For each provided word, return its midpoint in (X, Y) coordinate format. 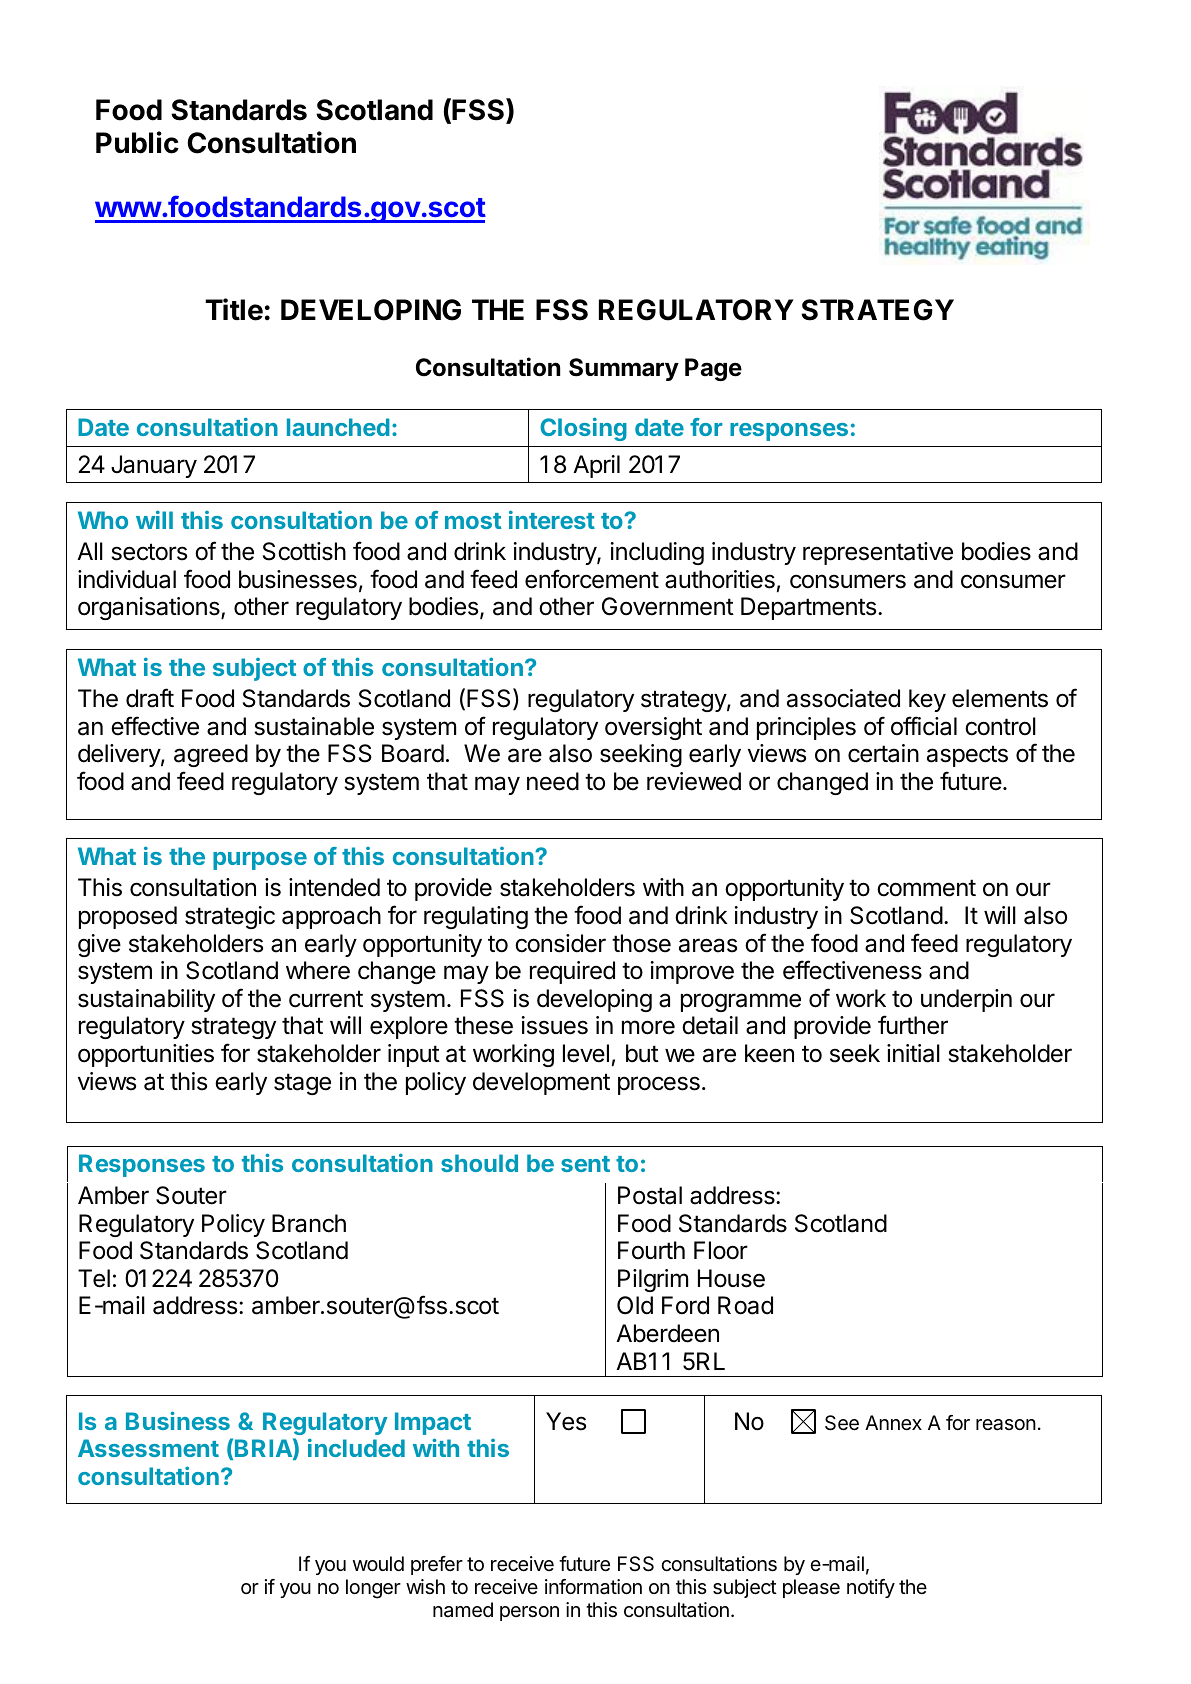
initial (913, 1053)
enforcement (592, 579)
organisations (150, 608)
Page (713, 369)
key (927, 700)
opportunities (146, 1055)
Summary (624, 369)
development (541, 1083)
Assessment (148, 1448)
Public (137, 142)
